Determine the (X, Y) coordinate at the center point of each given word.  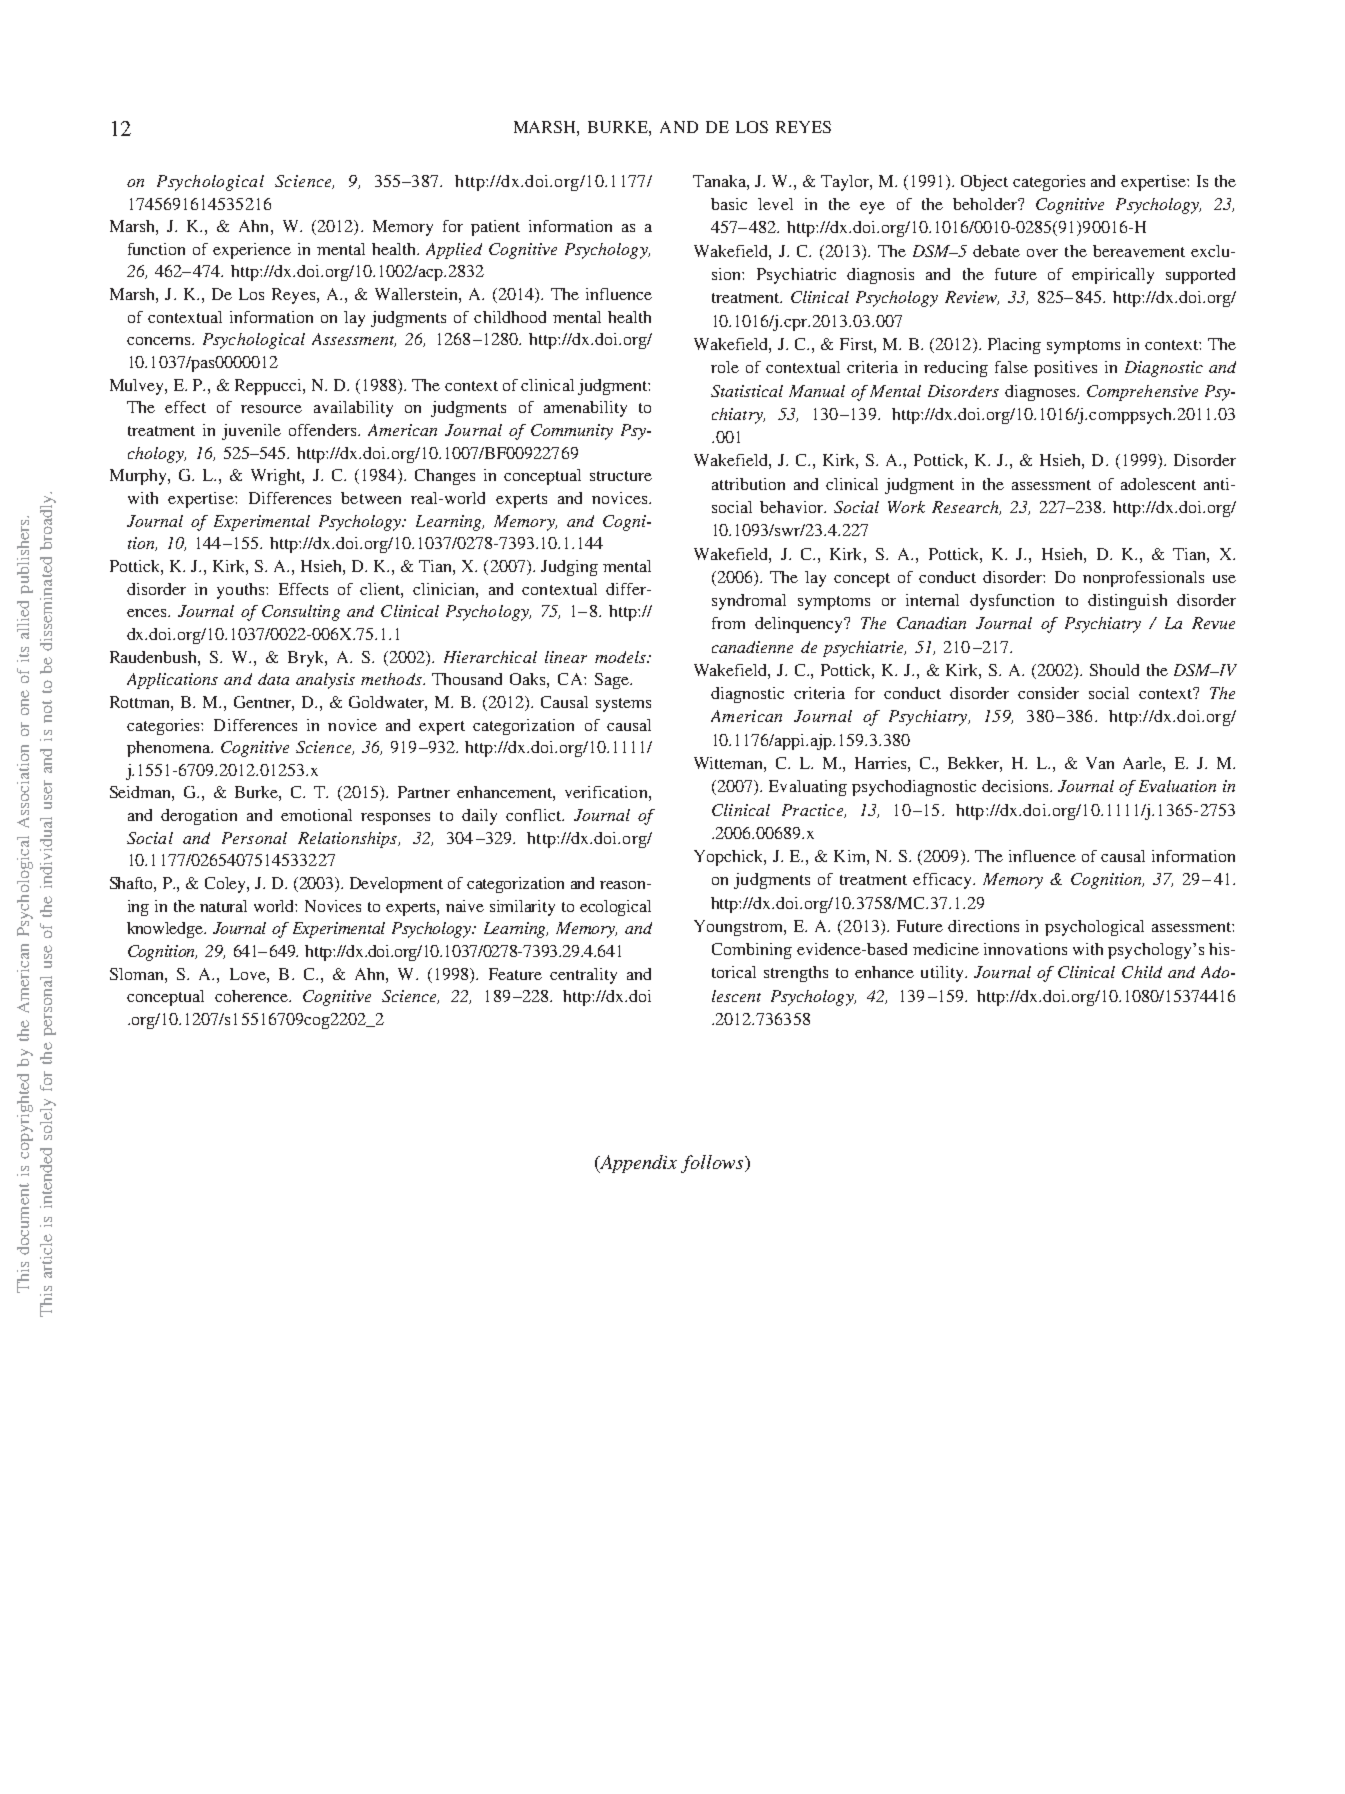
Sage (613, 681)
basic (729, 204)
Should (1114, 670)
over (1042, 253)
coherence (252, 996)
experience (252, 251)
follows (713, 1164)
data (273, 679)
